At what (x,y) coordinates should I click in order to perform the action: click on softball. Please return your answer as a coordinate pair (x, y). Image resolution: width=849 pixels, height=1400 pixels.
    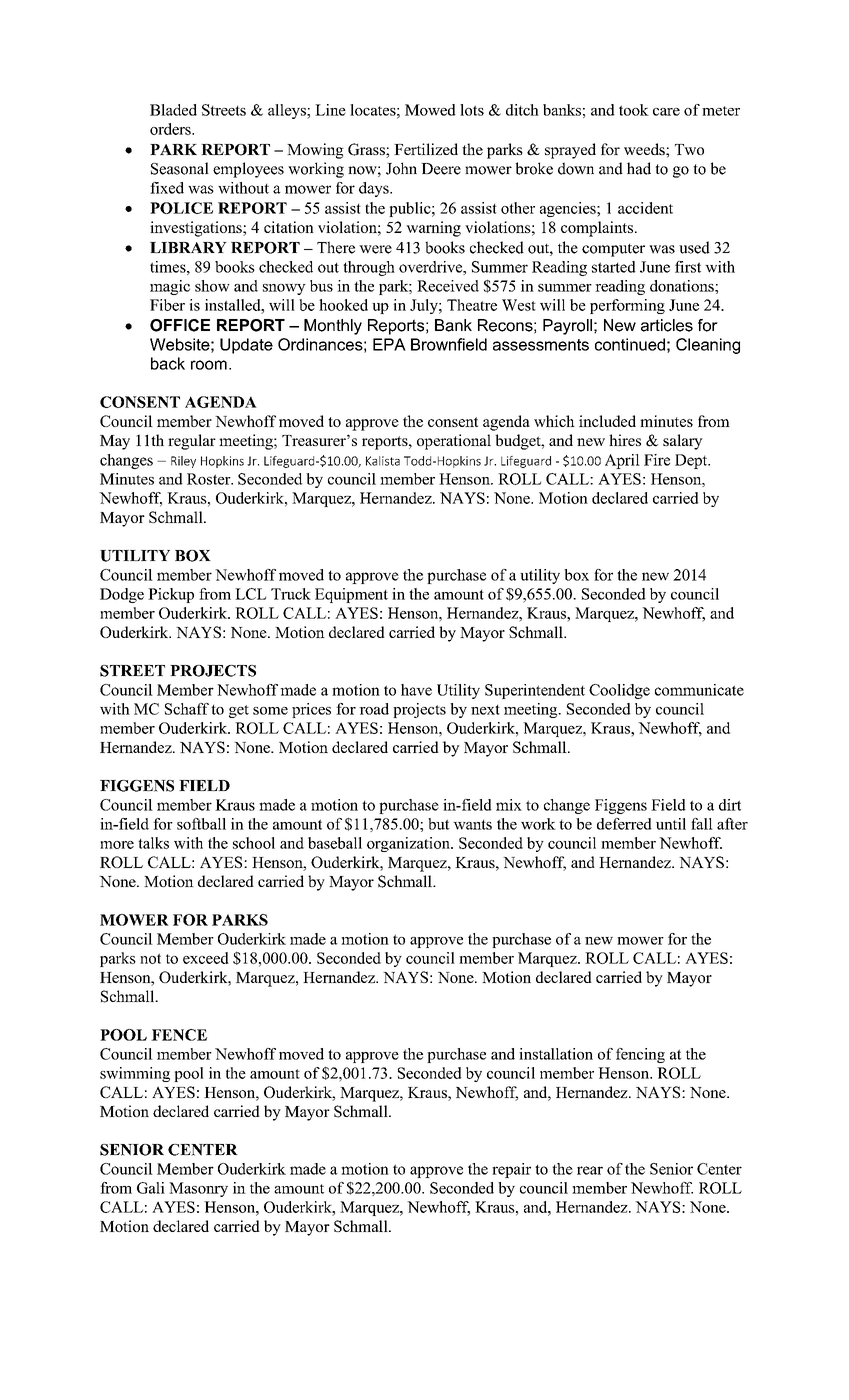
    Looking at the image, I should click on (201, 824).
